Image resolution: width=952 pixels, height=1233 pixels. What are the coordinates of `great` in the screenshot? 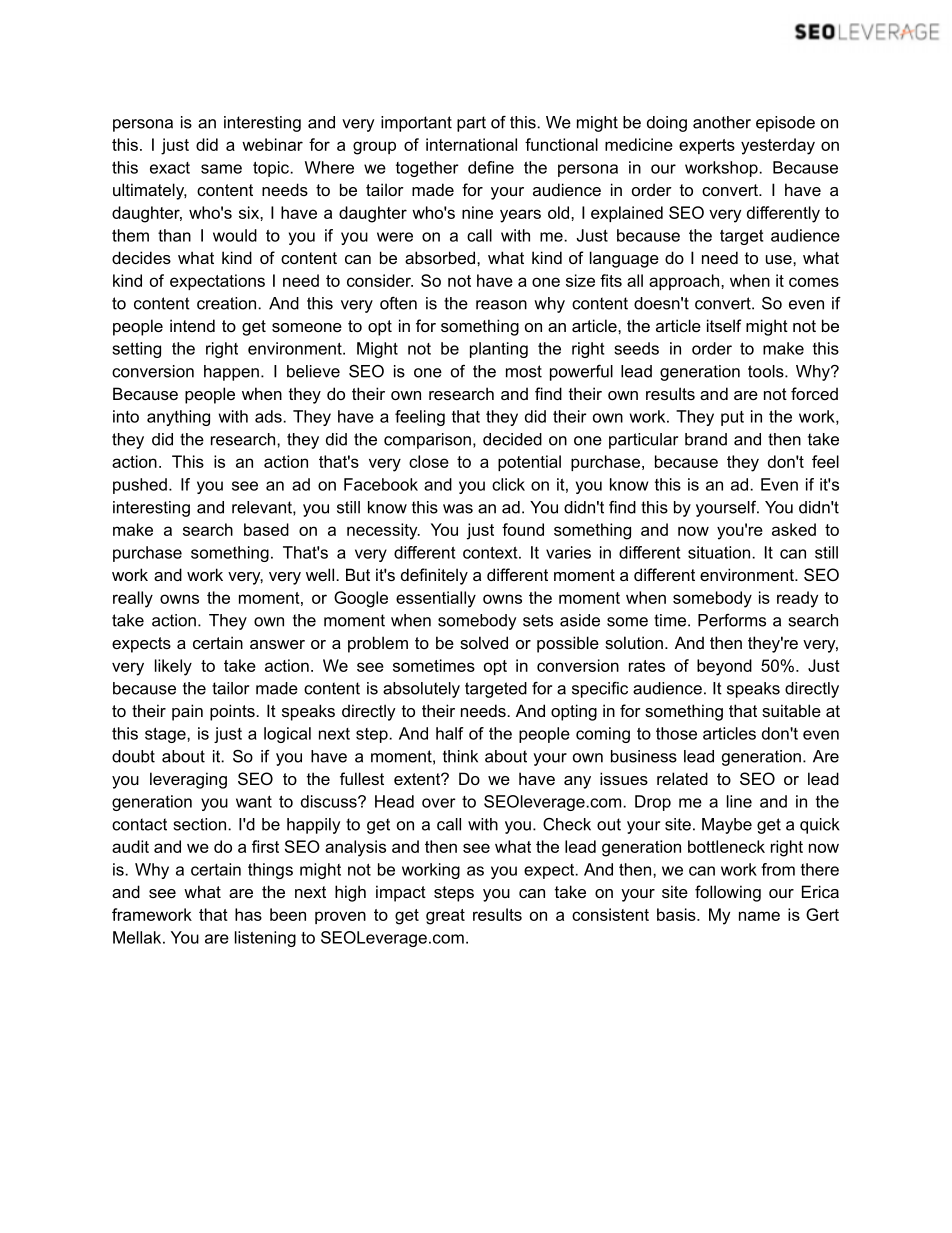 It's located at (445, 917).
